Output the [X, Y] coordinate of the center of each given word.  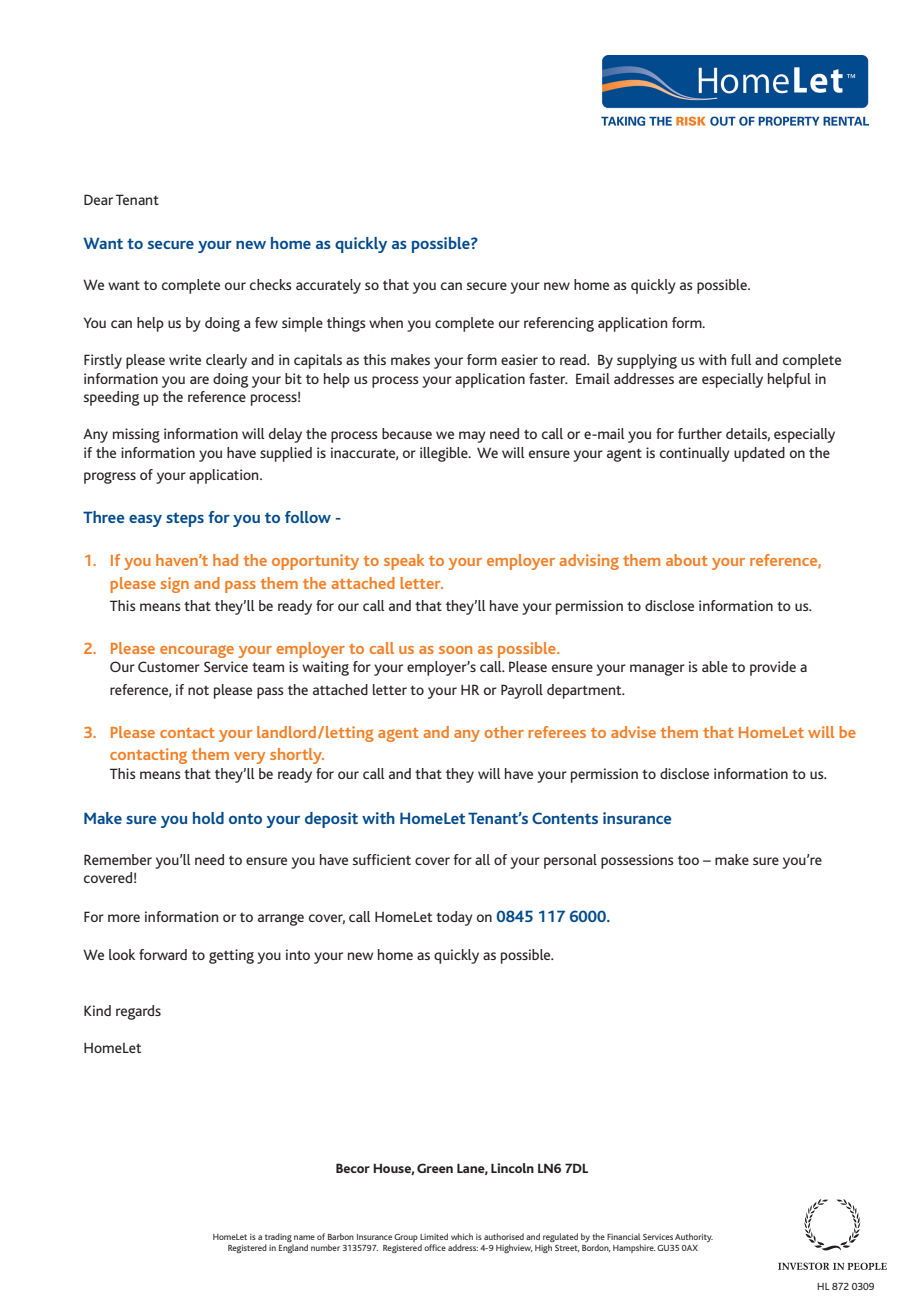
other [504, 732]
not [198, 690]
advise [633, 732]
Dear [98, 199]
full [741, 359]
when [386, 322]
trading [278, 1237]
